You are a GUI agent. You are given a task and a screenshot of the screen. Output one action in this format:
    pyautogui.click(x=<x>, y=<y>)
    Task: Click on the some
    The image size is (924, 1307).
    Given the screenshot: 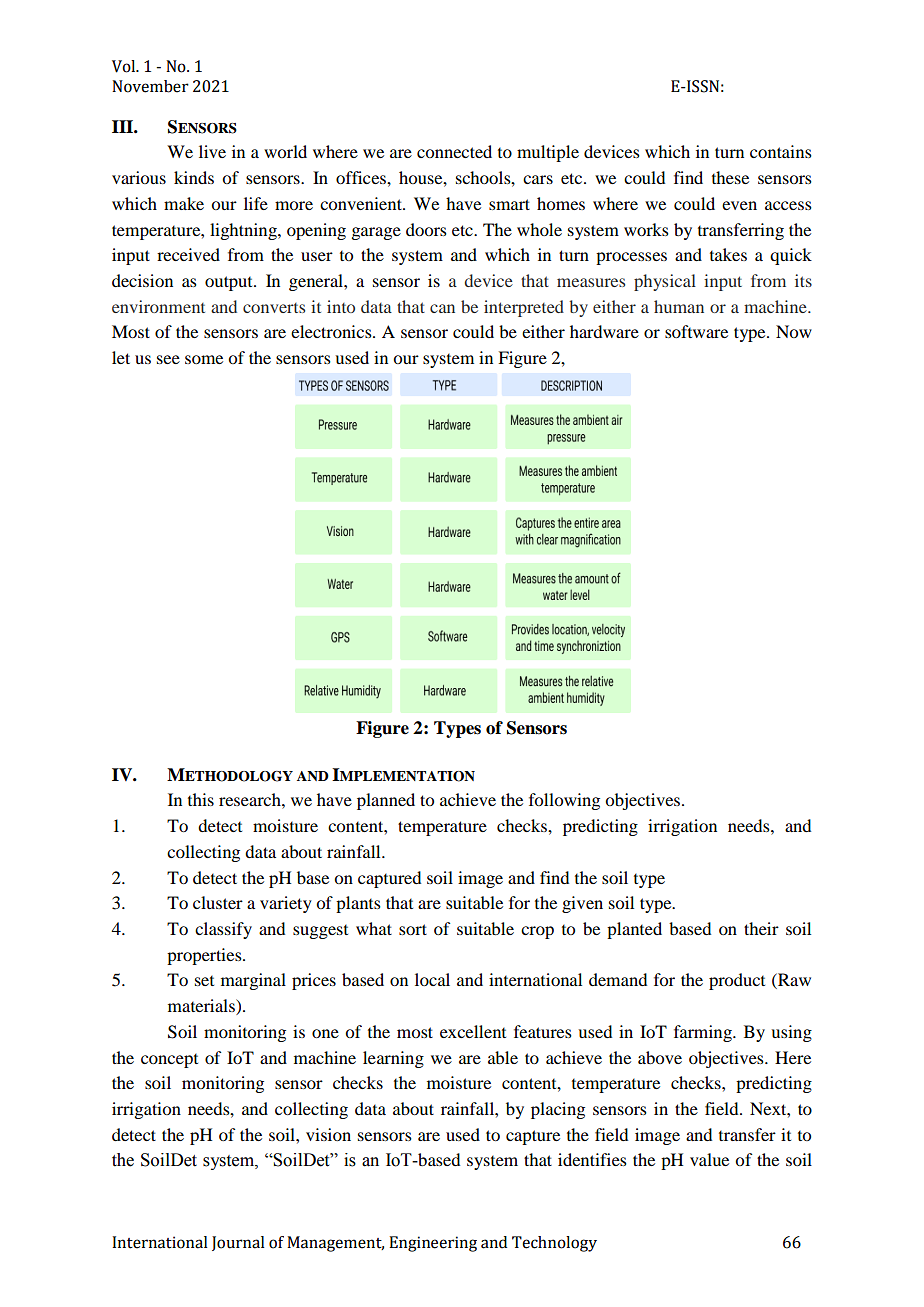 What is the action you would take?
    pyautogui.click(x=204, y=359)
